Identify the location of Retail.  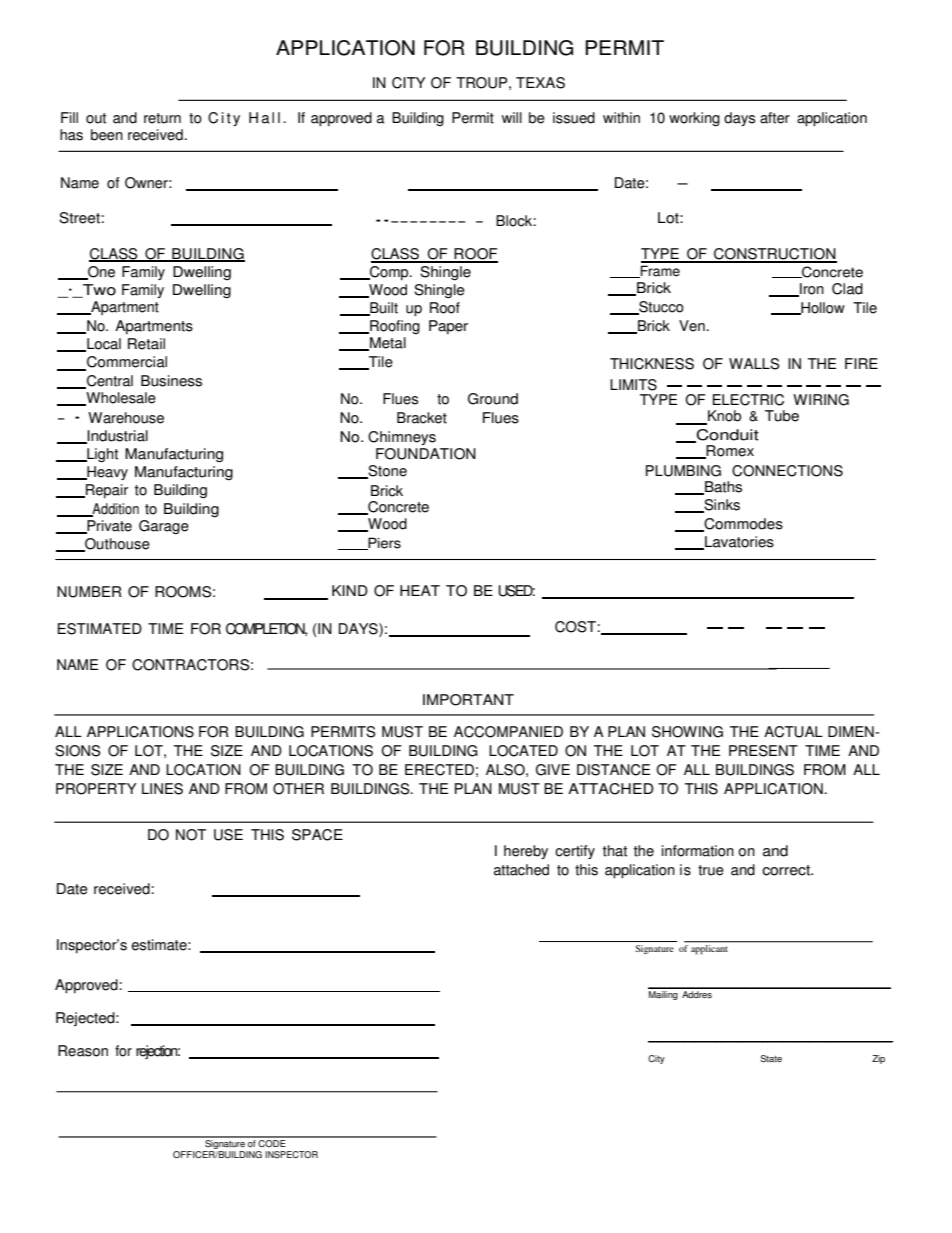
(146, 344).
